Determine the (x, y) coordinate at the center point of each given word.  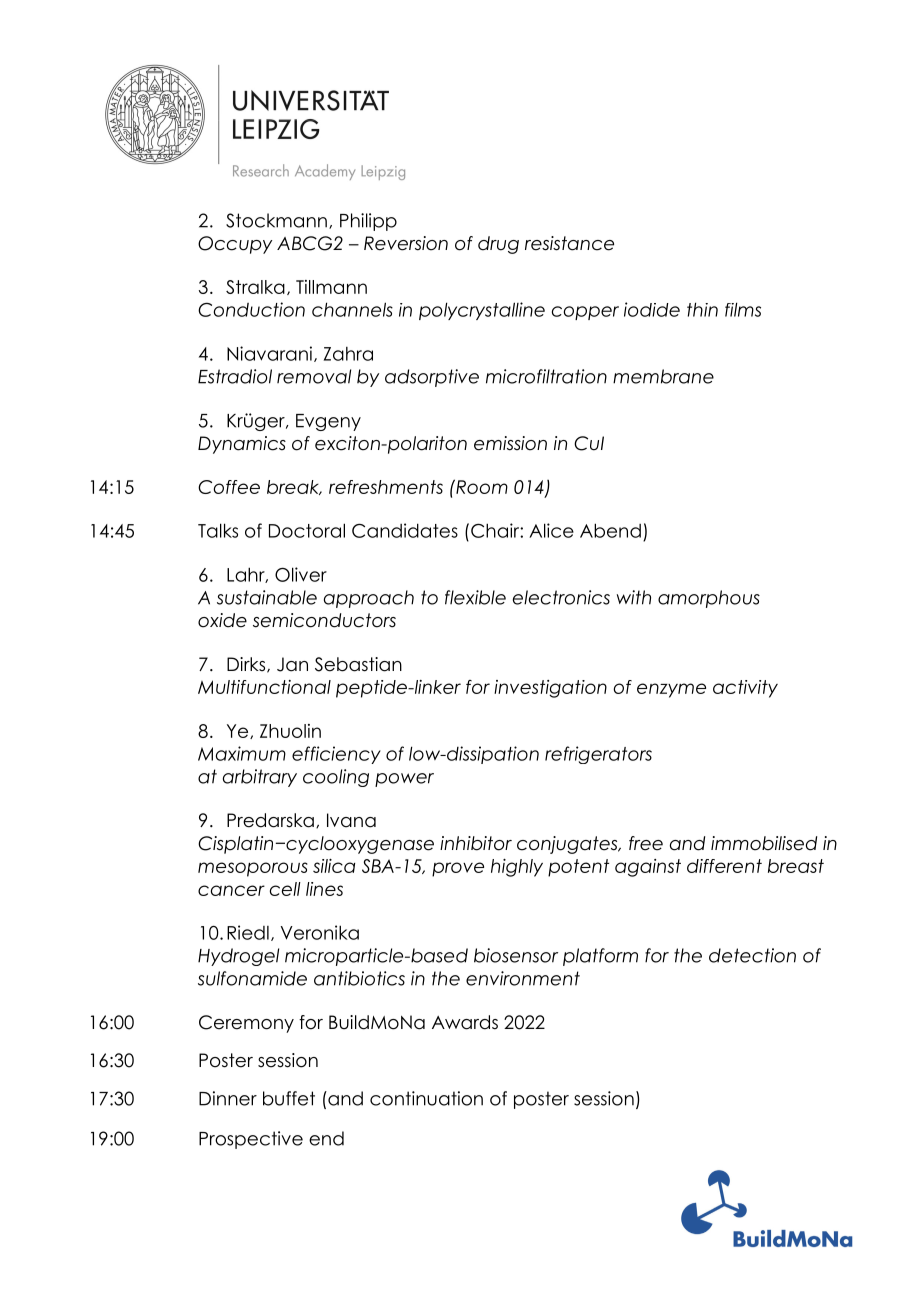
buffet (289, 1098)
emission (510, 443)
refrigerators (598, 755)
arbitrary (260, 778)
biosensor (516, 955)
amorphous (709, 599)
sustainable (267, 597)
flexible (475, 597)
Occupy (235, 245)
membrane (663, 376)
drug (498, 245)
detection (752, 955)
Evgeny (328, 422)
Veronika (320, 932)
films (743, 309)
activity (745, 689)
